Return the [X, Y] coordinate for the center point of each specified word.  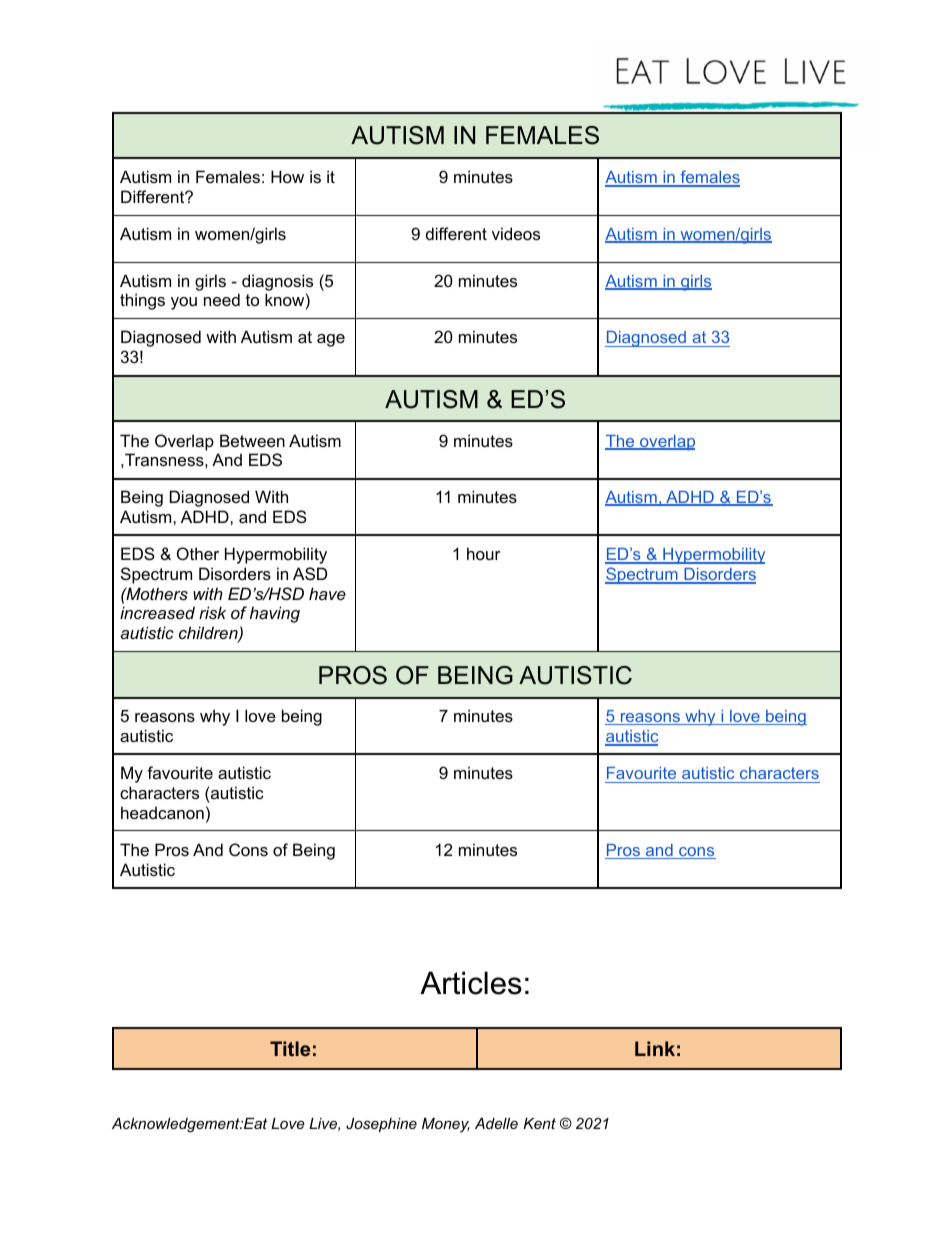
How [287, 176]
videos [516, 233]
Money [446, 1125]
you [184, 303]
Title [290, 1048]
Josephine [381, 1125]
